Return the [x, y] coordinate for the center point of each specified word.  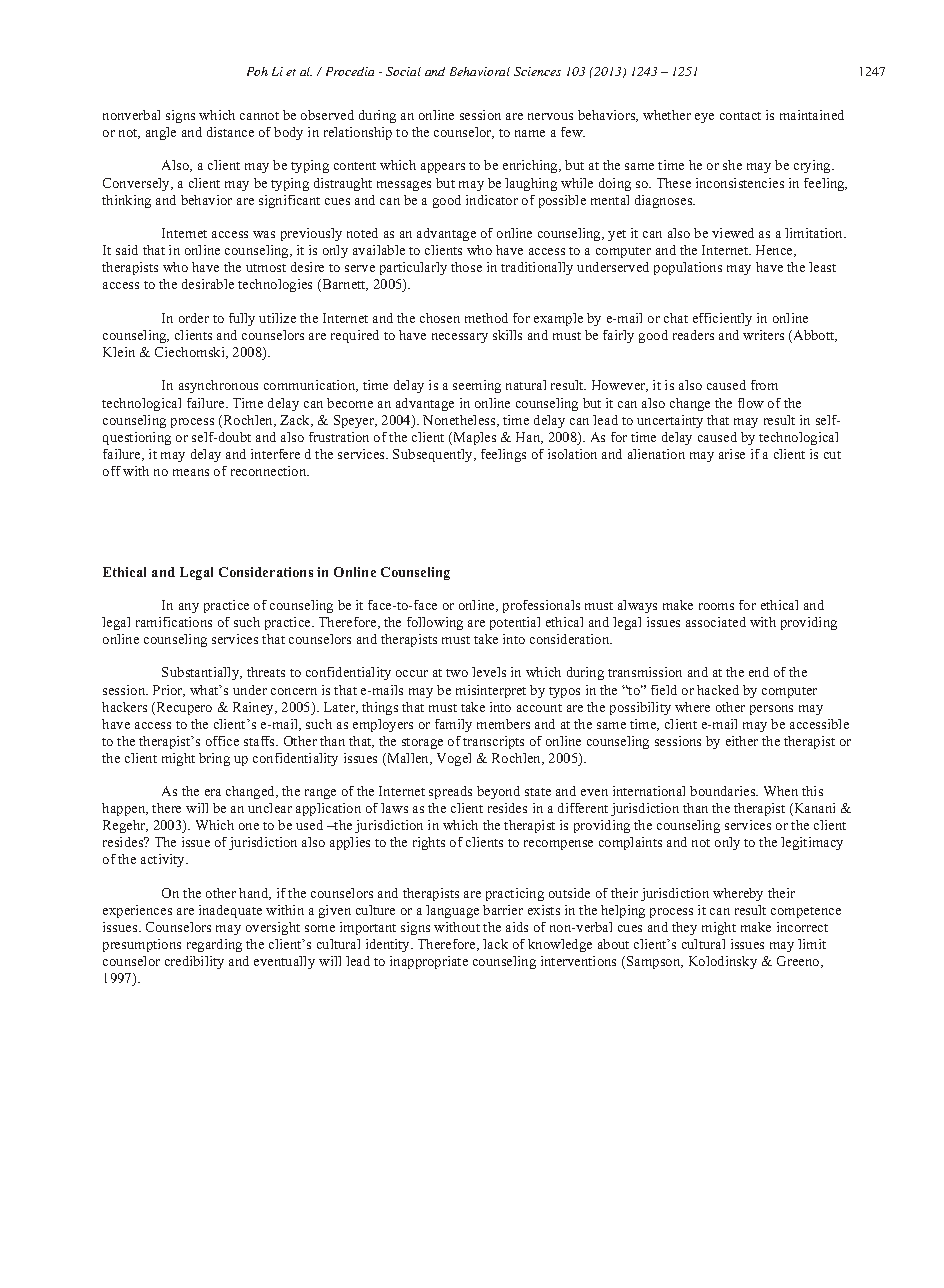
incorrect [802, 927]
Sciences [537, 71]
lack [495, 944]
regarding [214, 945]
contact [740, 116]
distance [230, 132]
